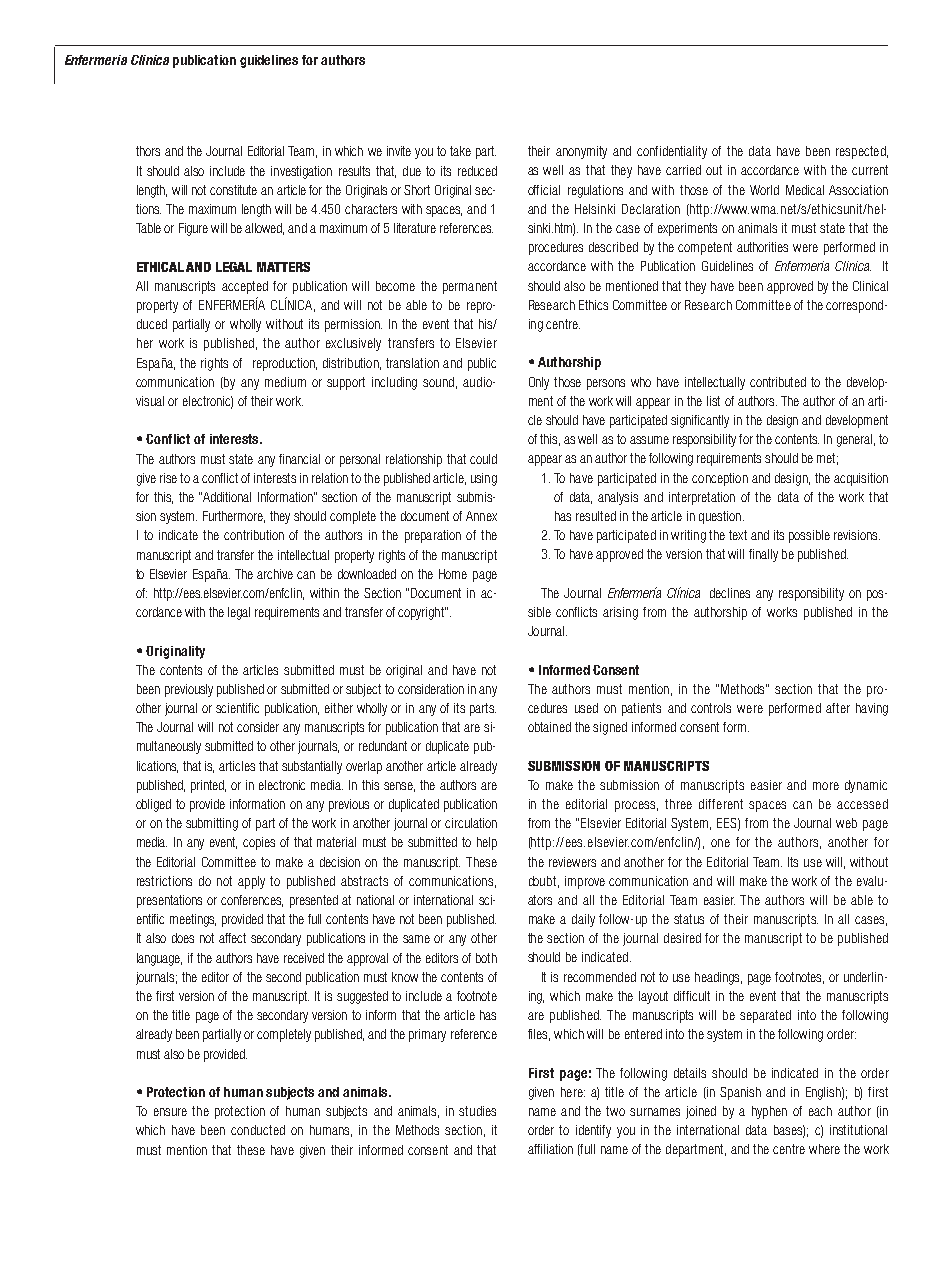  I want to click on copyright, so click(422, 613).
